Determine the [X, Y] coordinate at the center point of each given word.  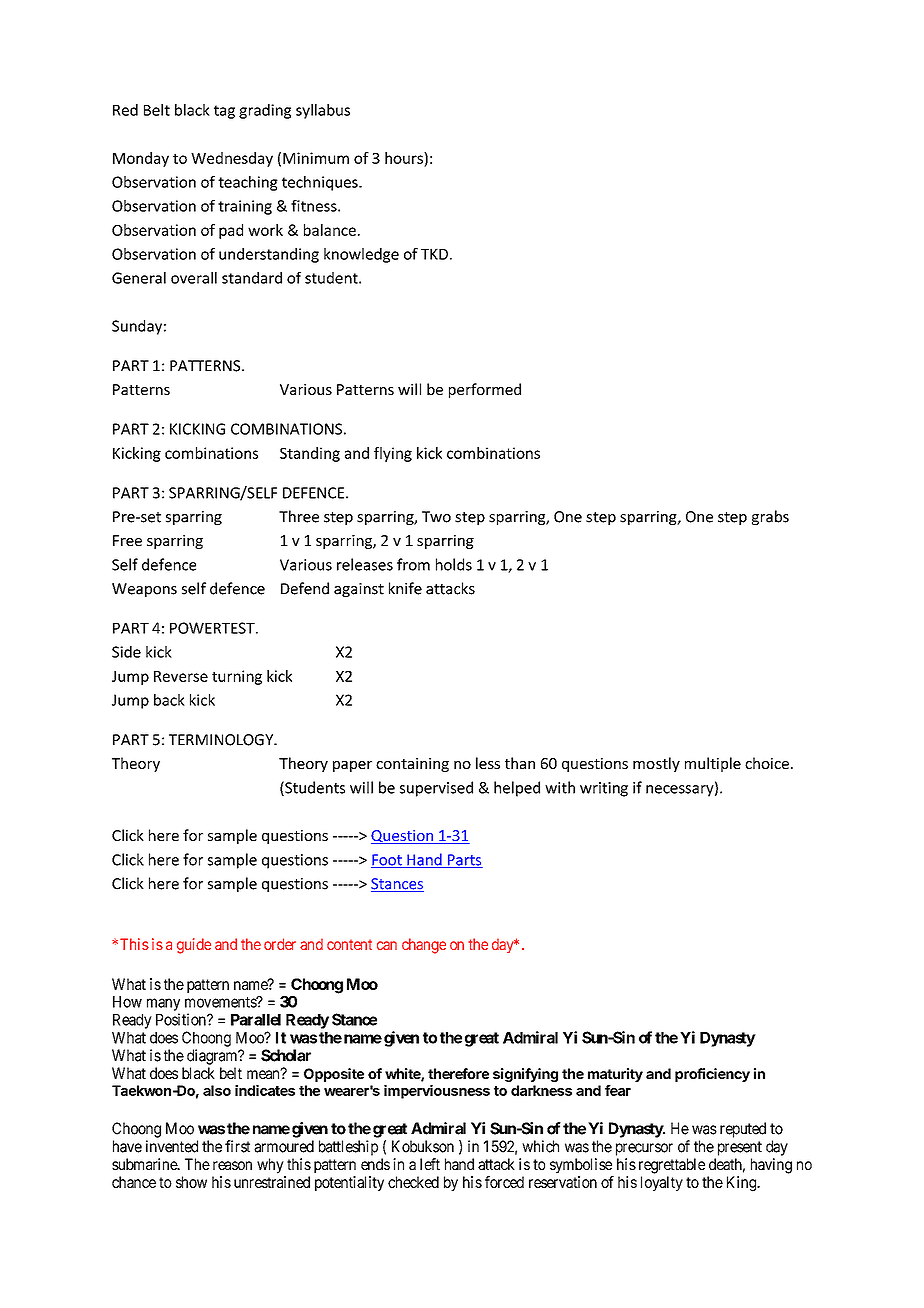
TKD [434, 254]
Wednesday [232, 159]
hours [405, 158]
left [430, 1164]
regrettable [672, 1166]
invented [172, 1146]
